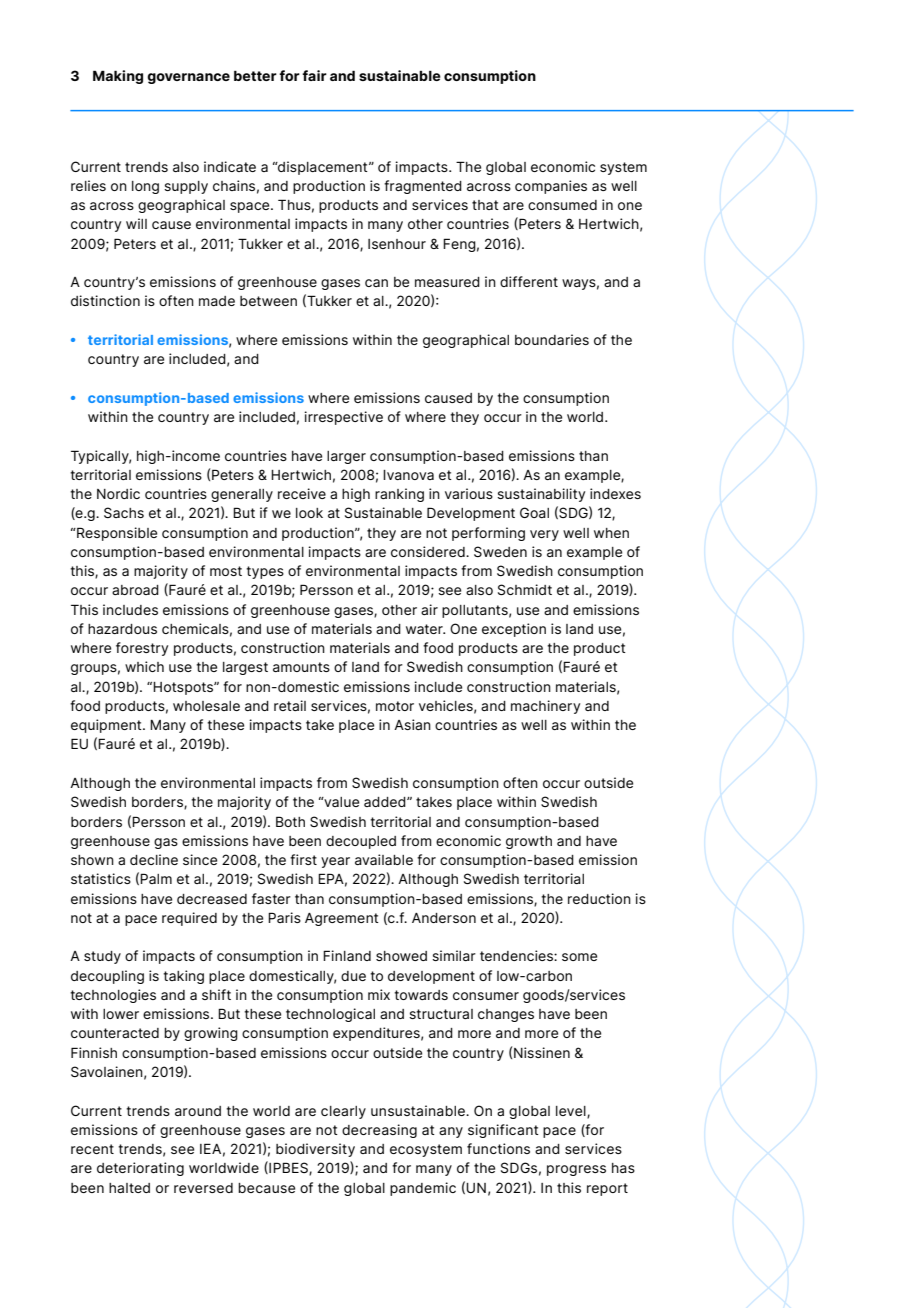 The height and width of the screenshot is (1308, 924). Describe the element at coordinates (342, 919) in the screenshot. I see `Agreement` at that location.
